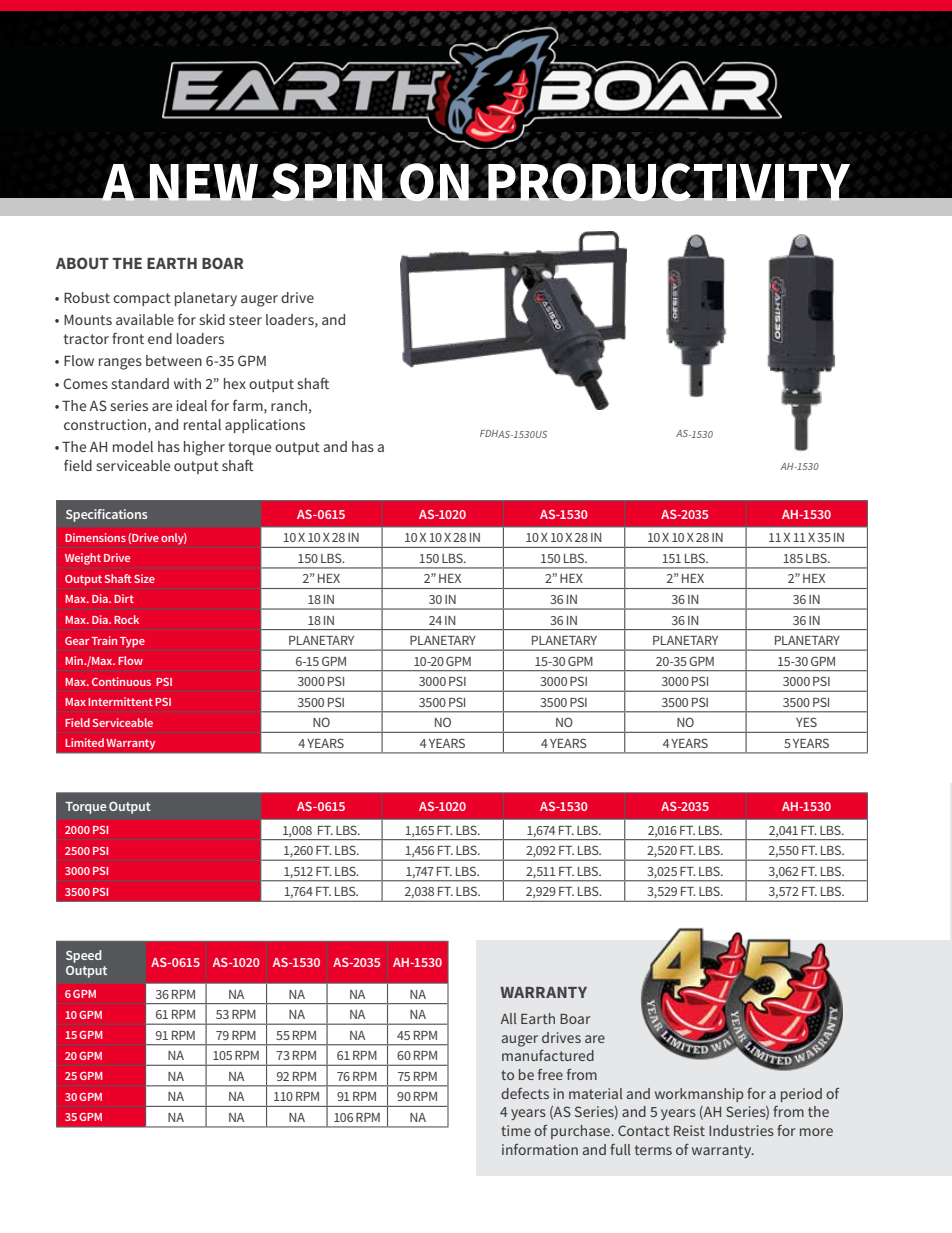 The width and height of the screenshot is (952, 1233). Describe the element at coordinates (741, 1130) in the screenshot. I see `Industries` at that location.
